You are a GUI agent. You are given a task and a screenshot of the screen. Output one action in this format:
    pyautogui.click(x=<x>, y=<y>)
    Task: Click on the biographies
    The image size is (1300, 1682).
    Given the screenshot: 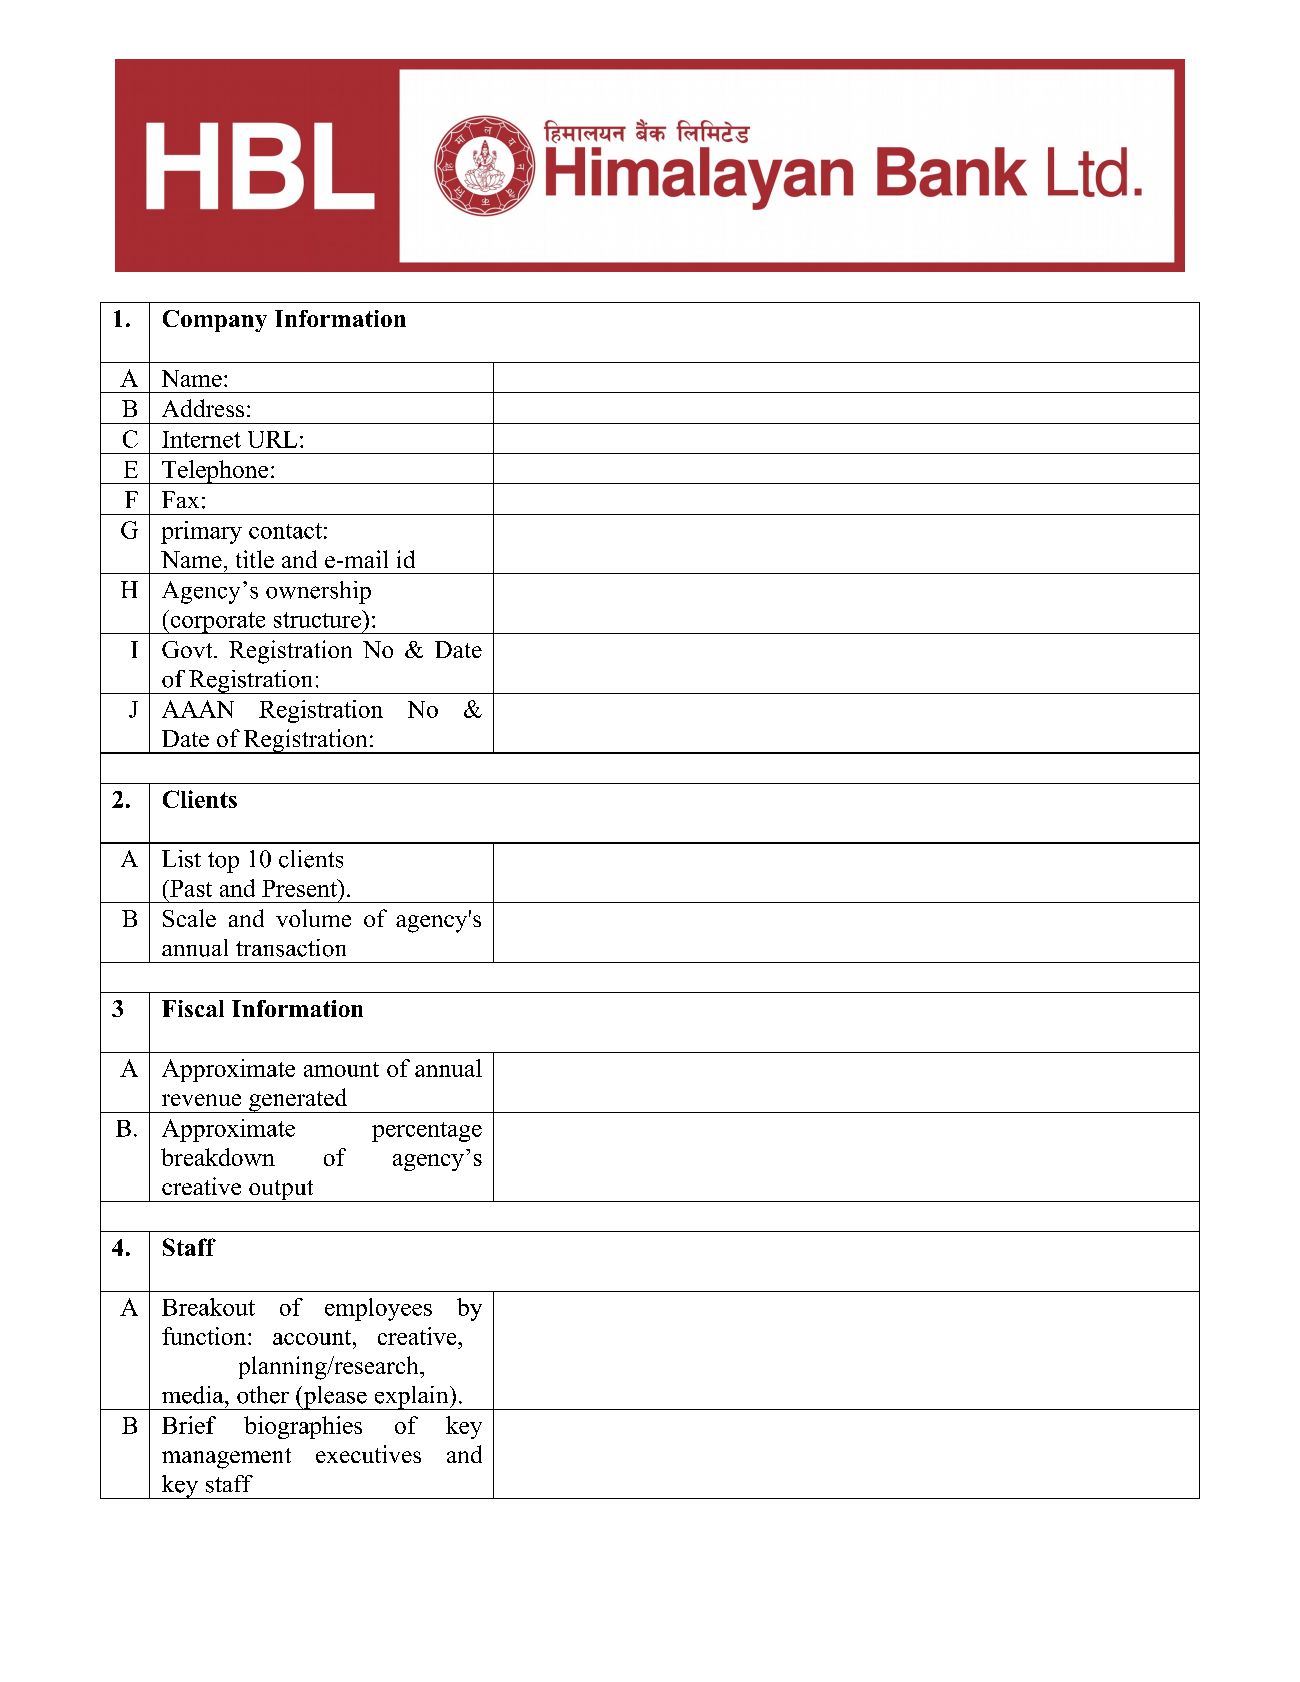 What is the action you would take?
    pyautogui.click(x=303, y=1427)
